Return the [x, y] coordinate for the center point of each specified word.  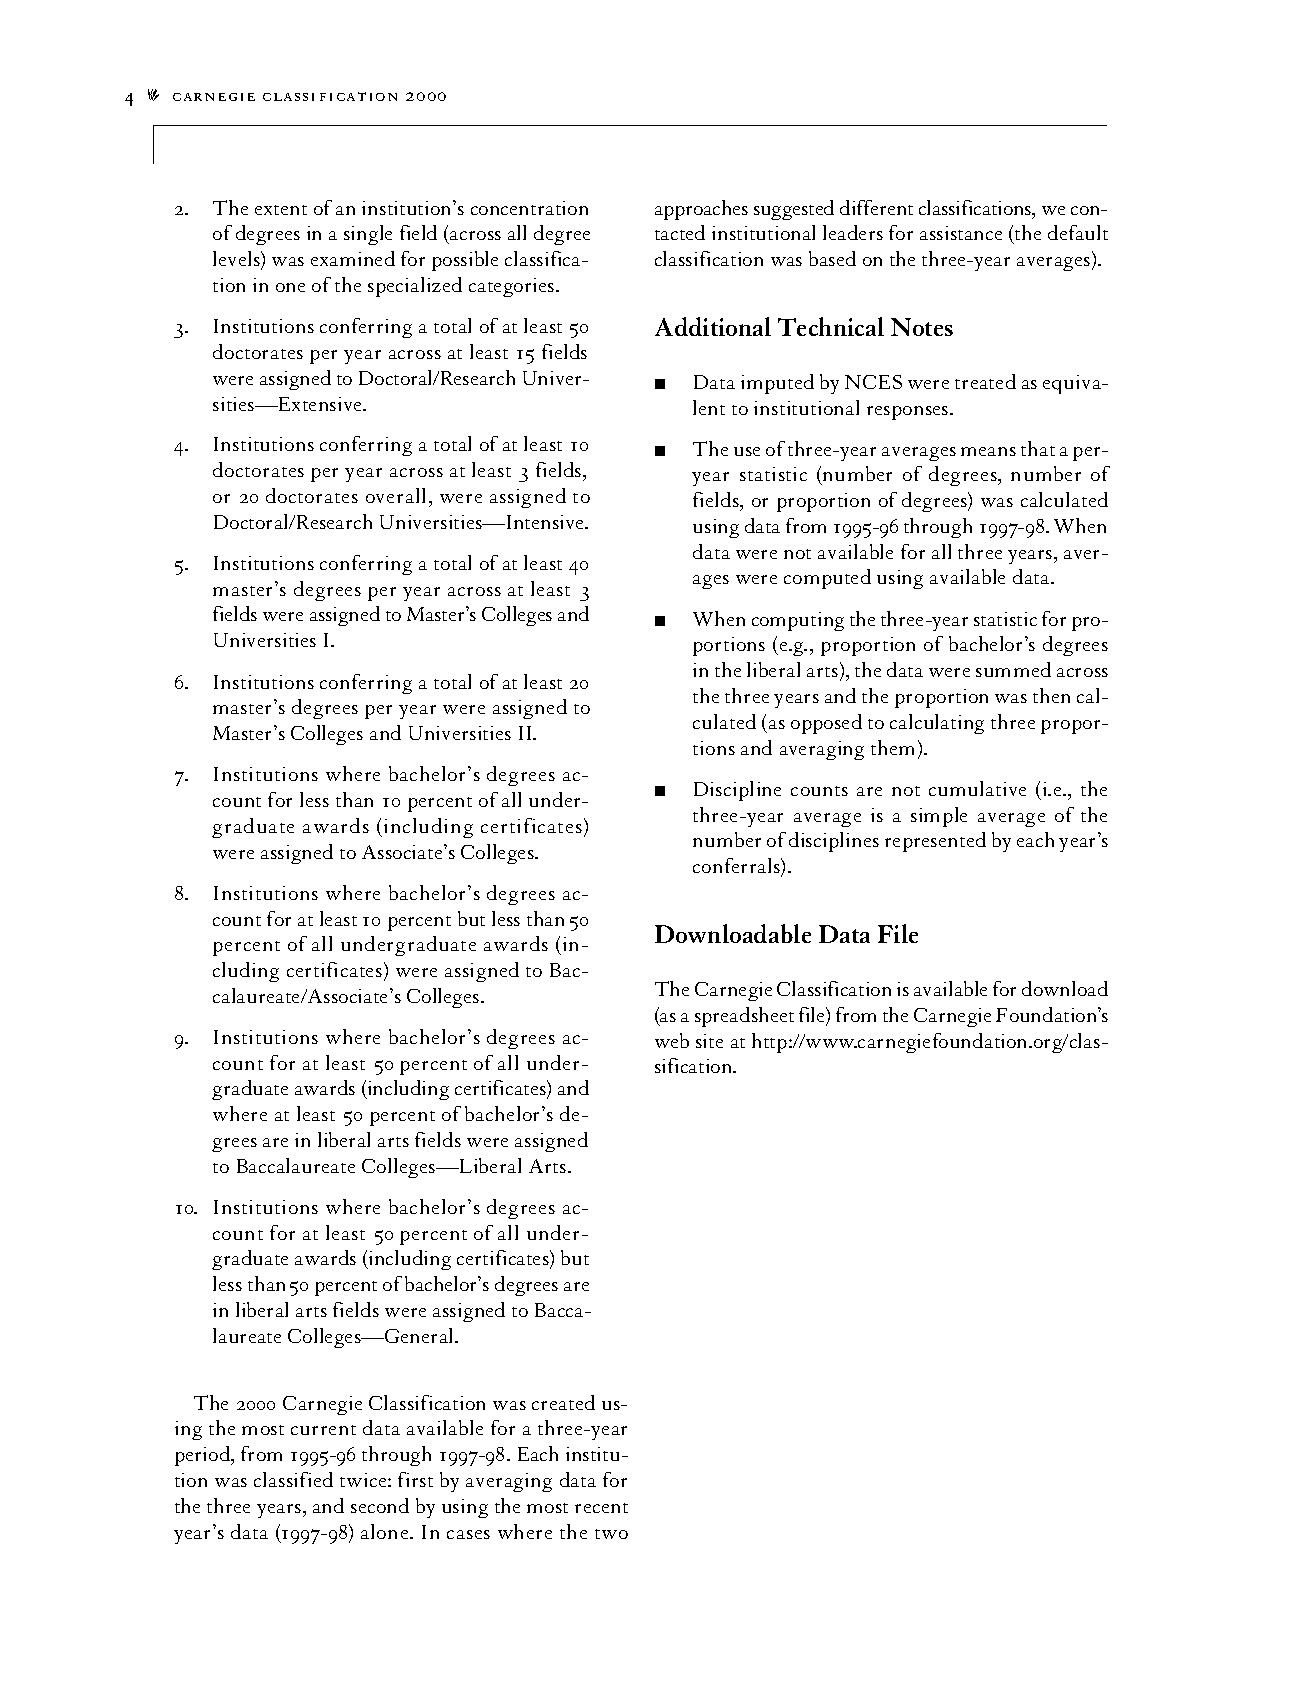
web [672, 1040]
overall [395, 495]
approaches [701, 210]
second [380, 1505]
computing [798, 621]
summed [1013, 669]
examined [353, 258]
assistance [961, 233]
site [709, 1041]
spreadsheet [744, 1017]
